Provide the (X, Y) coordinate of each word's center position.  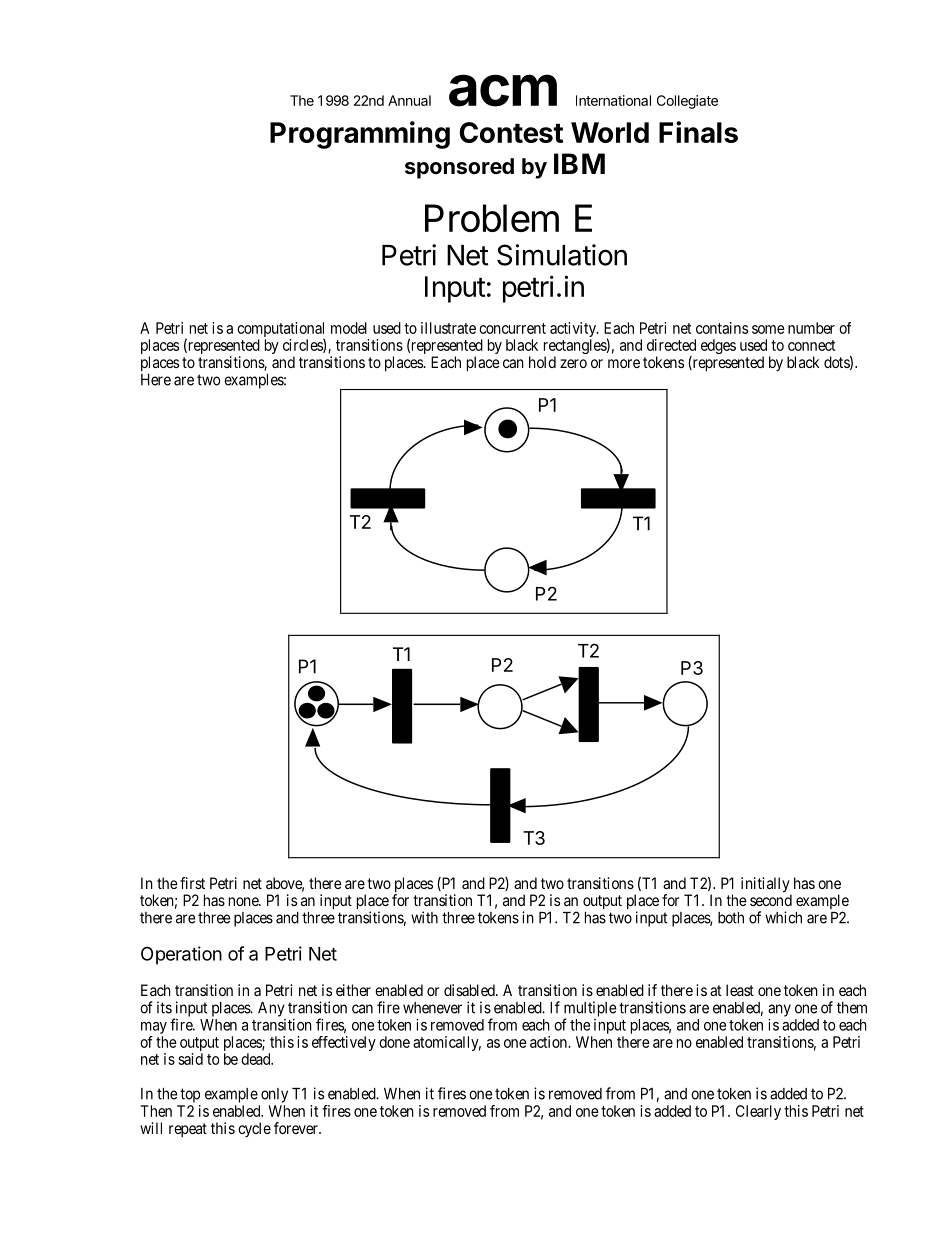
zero (573, 363)
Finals (698, 132)
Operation (181, 955)
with (424, 917)
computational (281, 331)
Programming (360, 135)
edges (718, 346)
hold (542, 362)
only (274, 1095)
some (768, 329)
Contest (511, 132)
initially (766, 886)
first (192, 883)
